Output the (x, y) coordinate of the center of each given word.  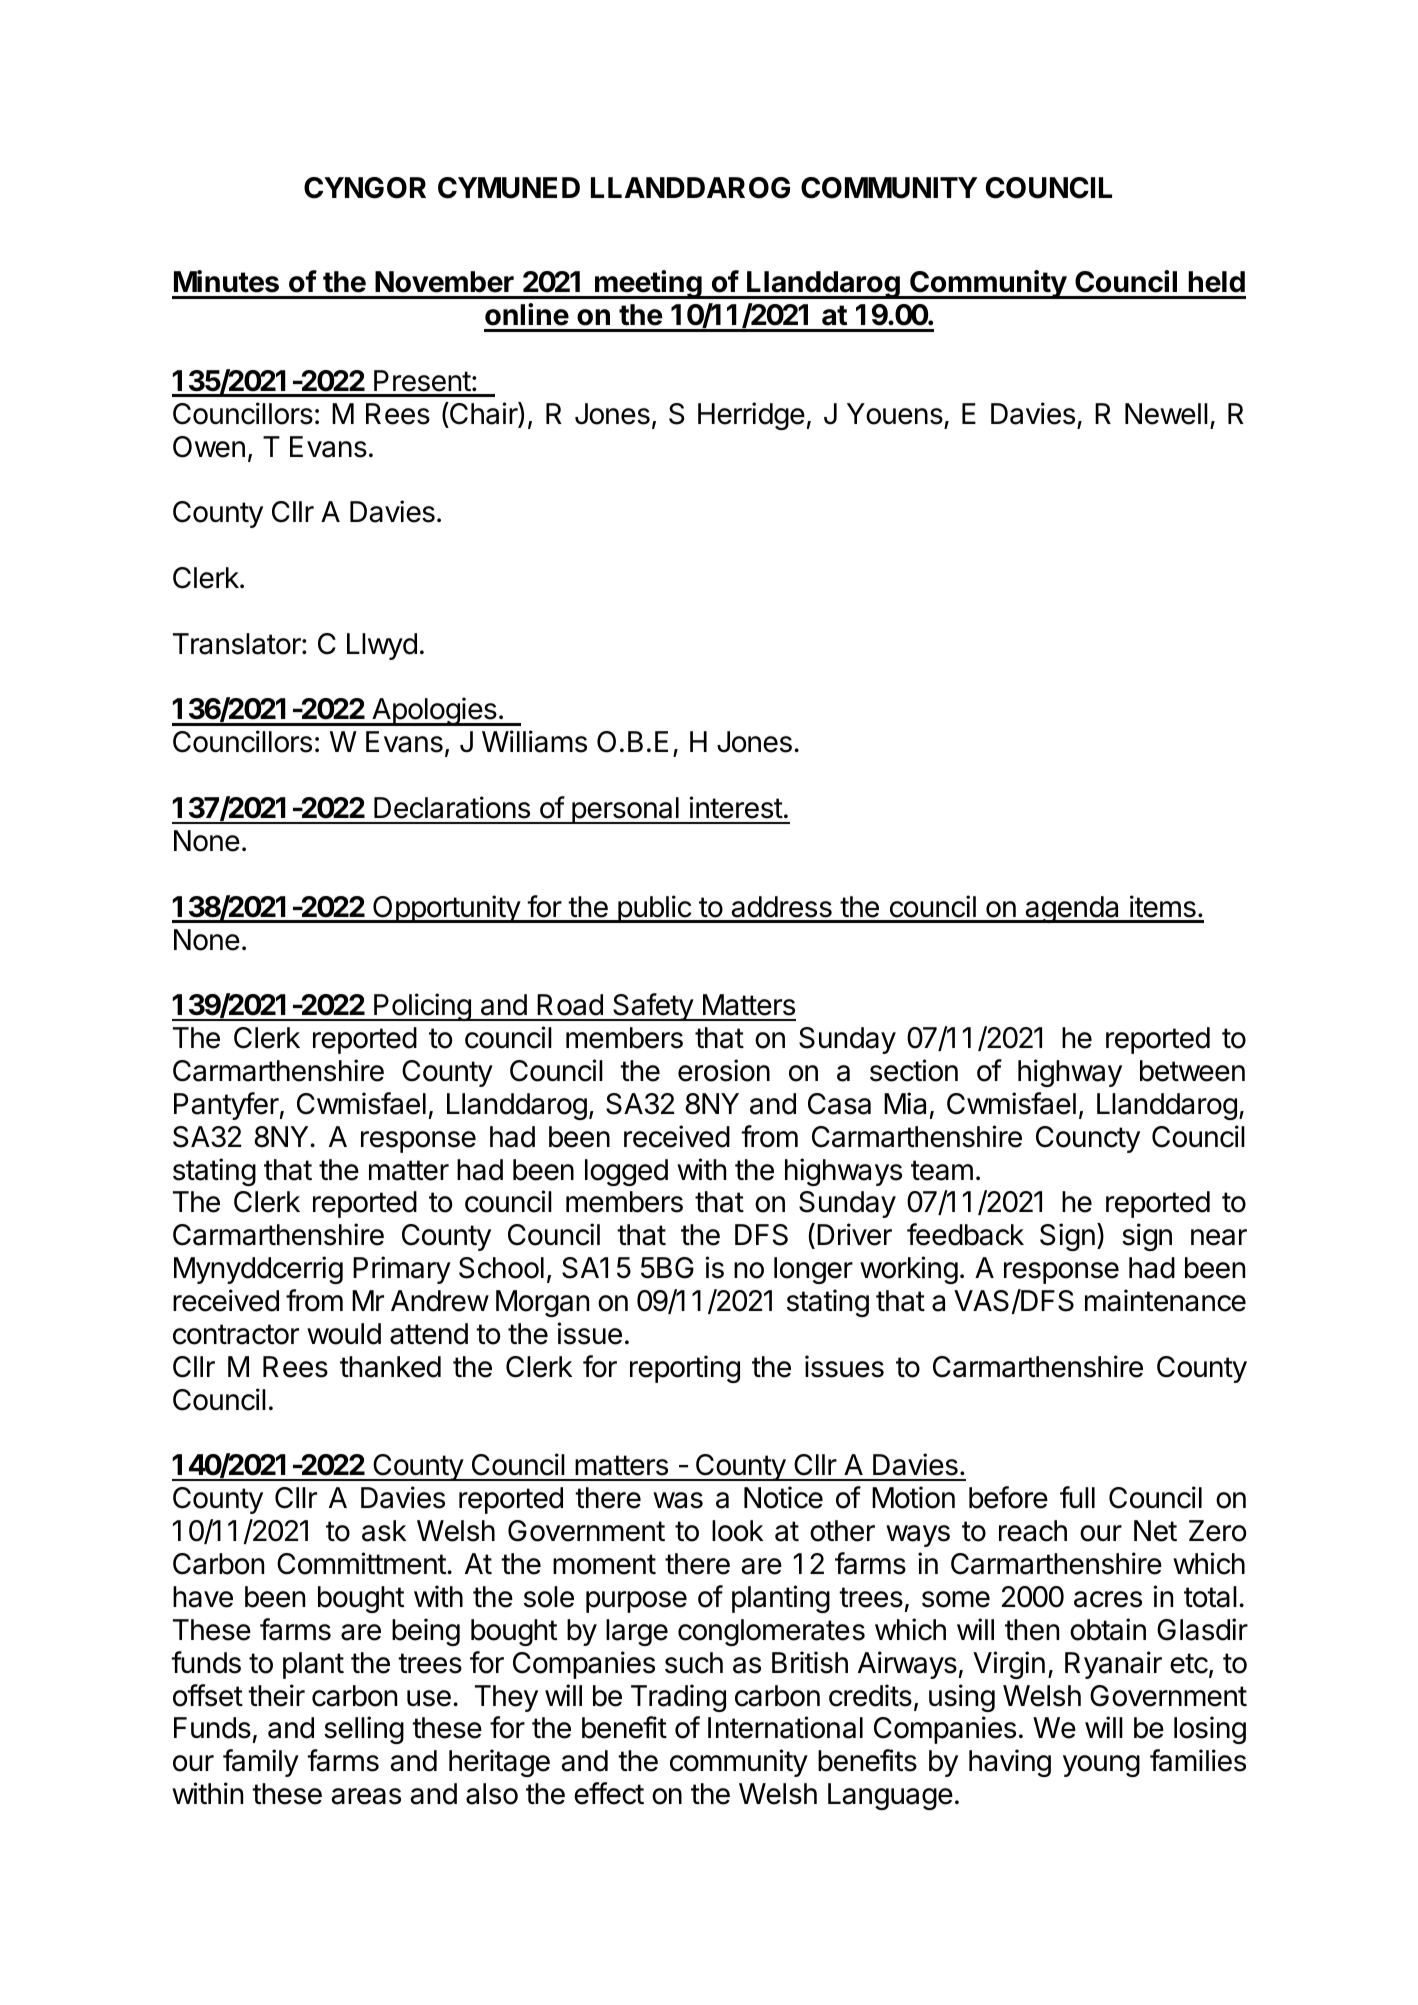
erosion (724, 1070)
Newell (1166, 414)
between (1192, 1071)
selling (364, 1730)
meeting (648, 284)
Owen (209, 447)
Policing (422, 1007)
